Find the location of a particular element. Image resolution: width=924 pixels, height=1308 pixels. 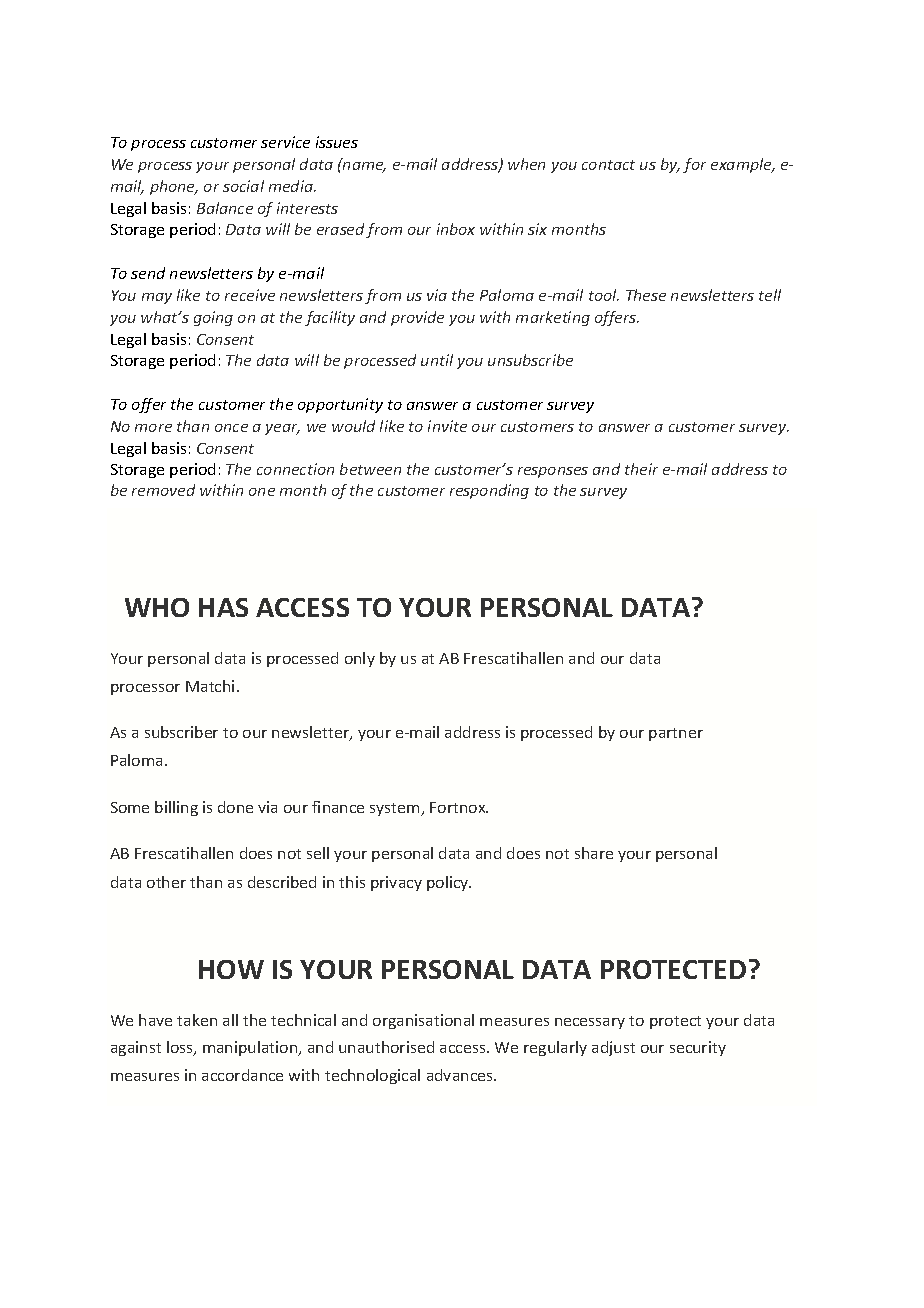

loss is located at coordinates (181, 1048).
